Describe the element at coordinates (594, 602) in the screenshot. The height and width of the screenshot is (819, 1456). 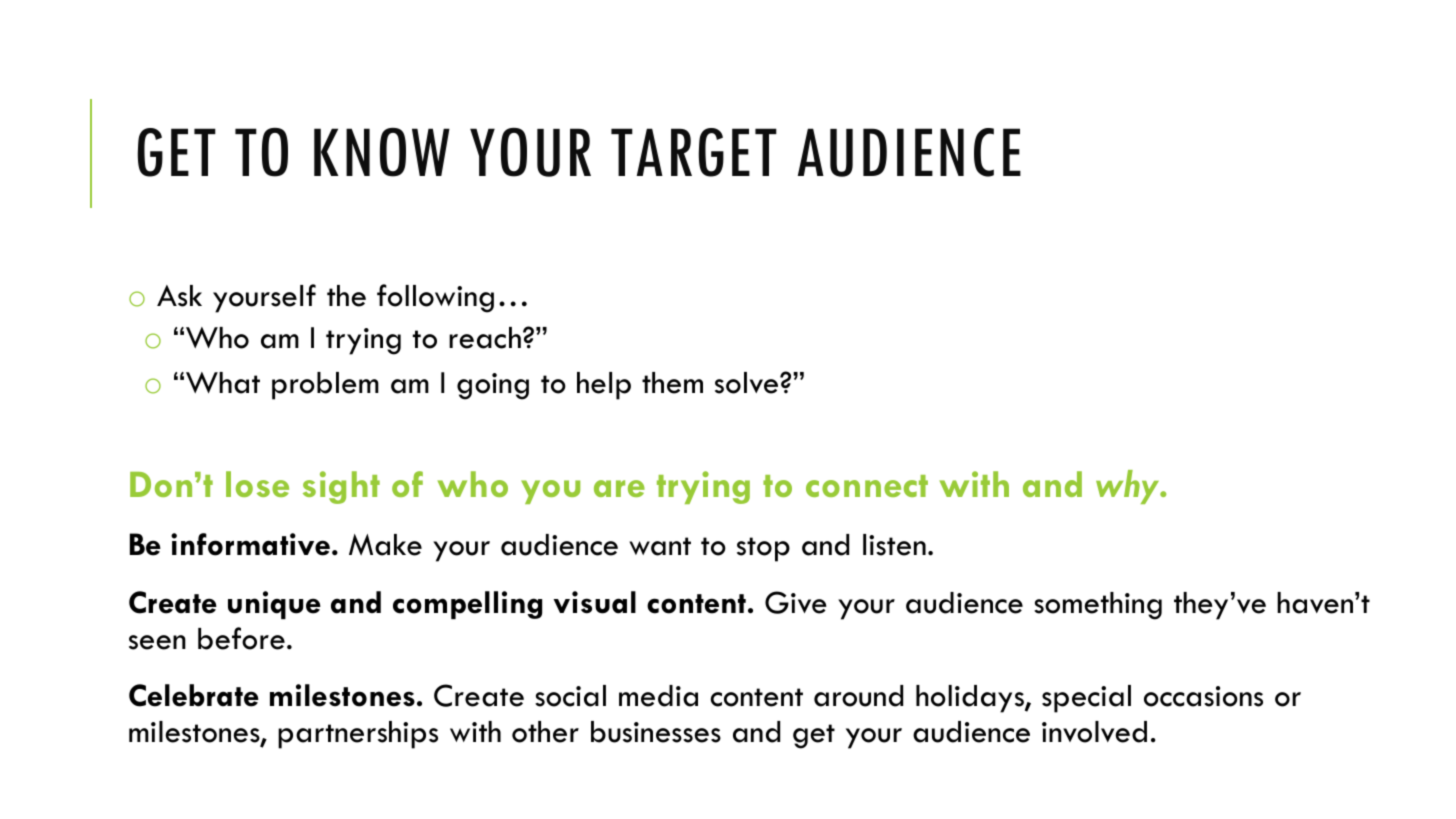
I see `visual` at that location.
